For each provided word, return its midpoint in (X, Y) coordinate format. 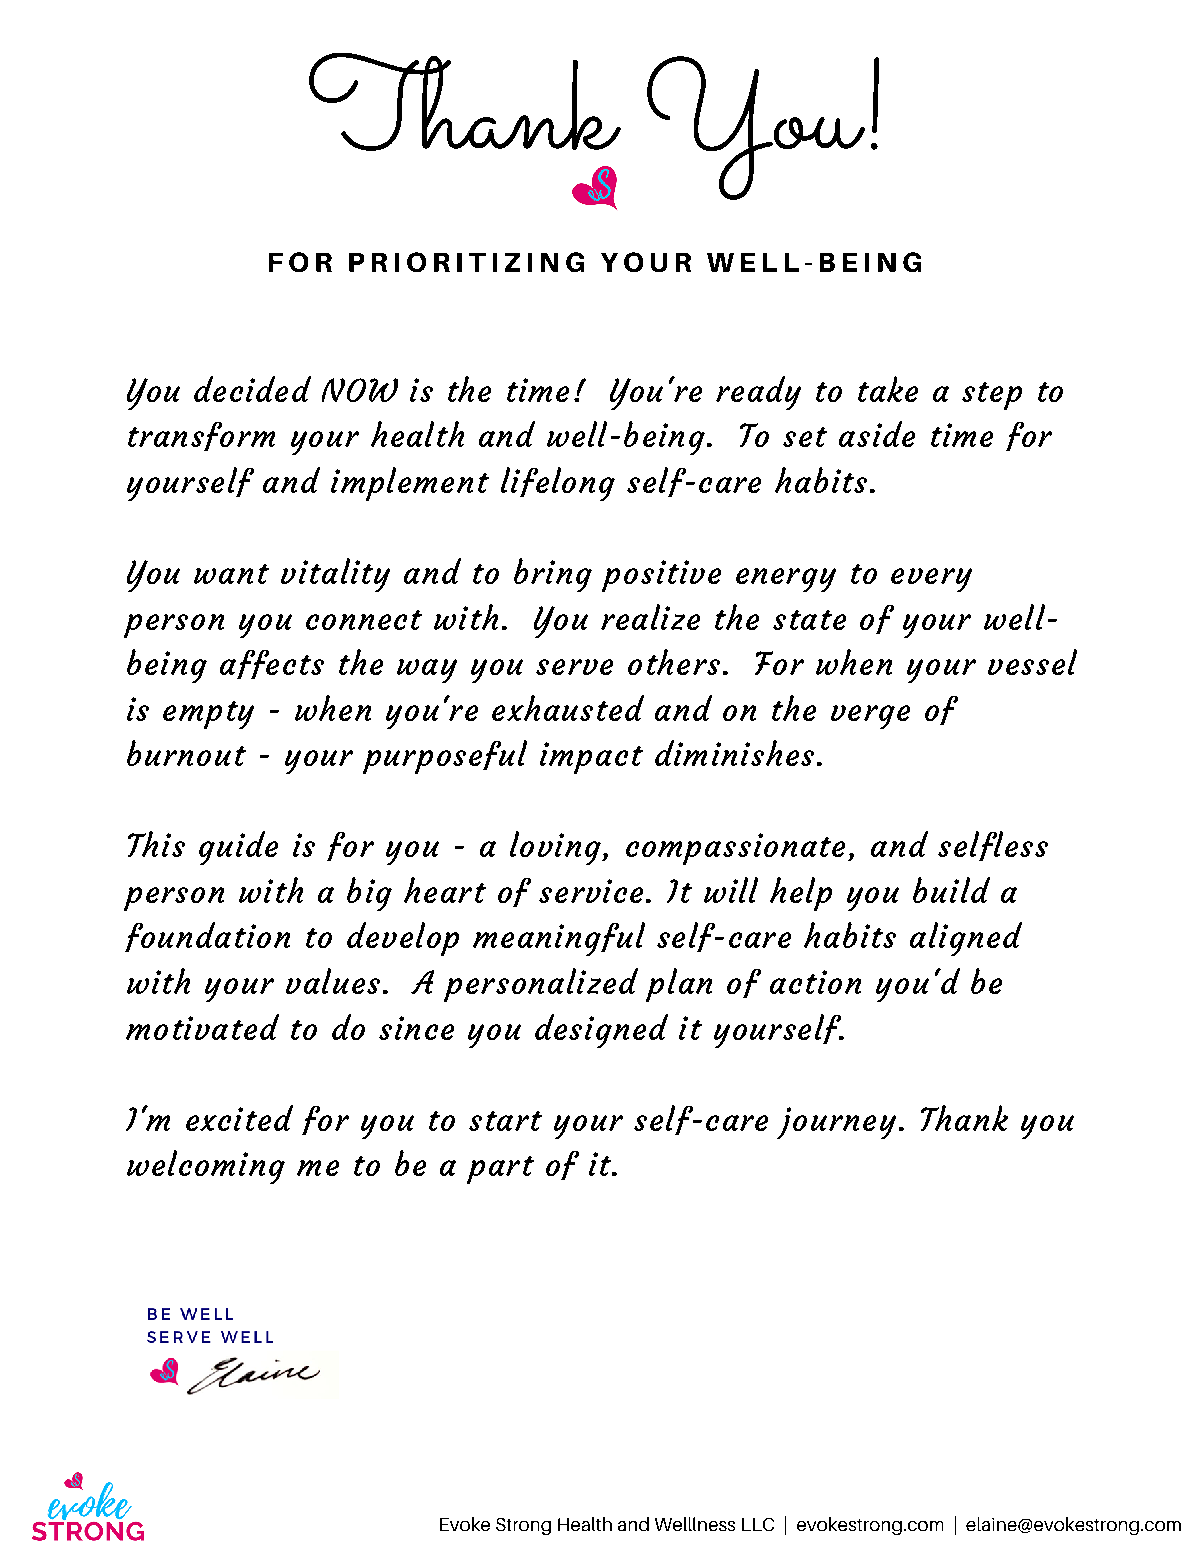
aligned (966, 939)
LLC (758, 1524)
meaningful (559, 939)
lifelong (558, 484)
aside (877, 434)
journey (836, 1123)
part (500, 1170)
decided (252, 389)
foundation (207, 937)
